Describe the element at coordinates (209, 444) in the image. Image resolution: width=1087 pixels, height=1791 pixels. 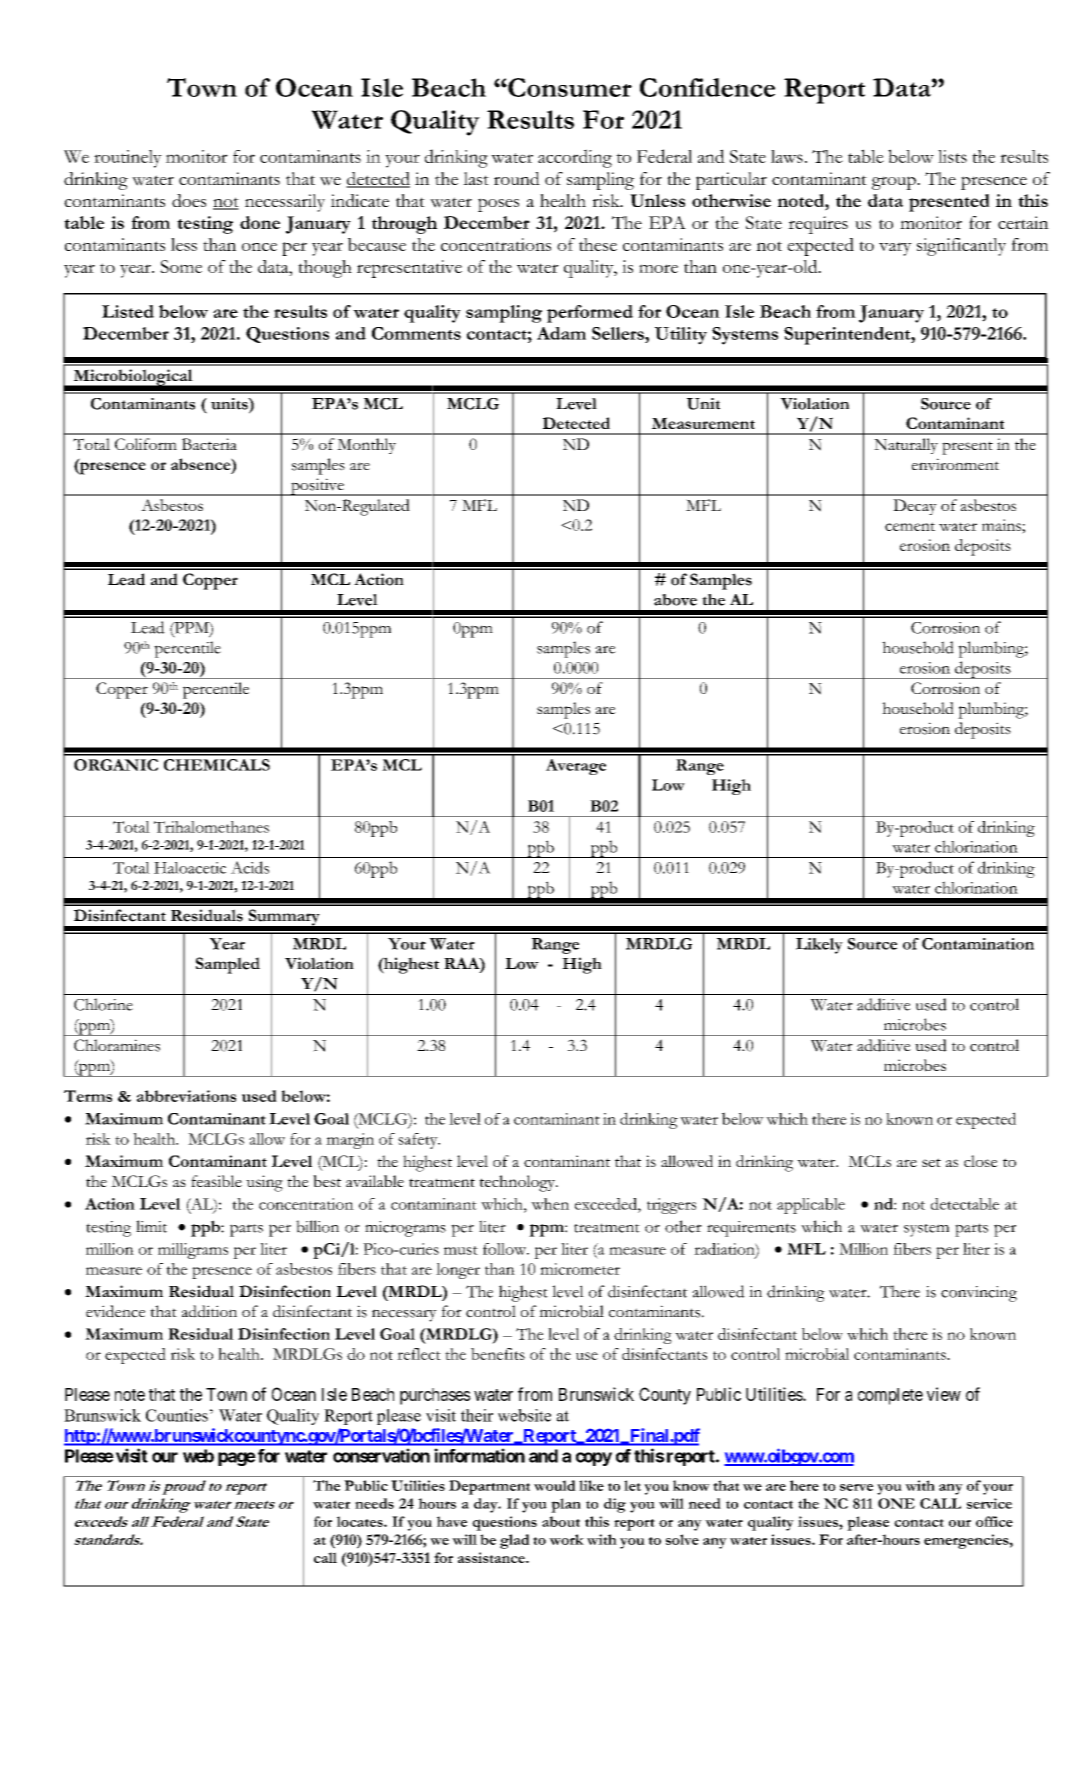
I see `Bacteria` at that location.
